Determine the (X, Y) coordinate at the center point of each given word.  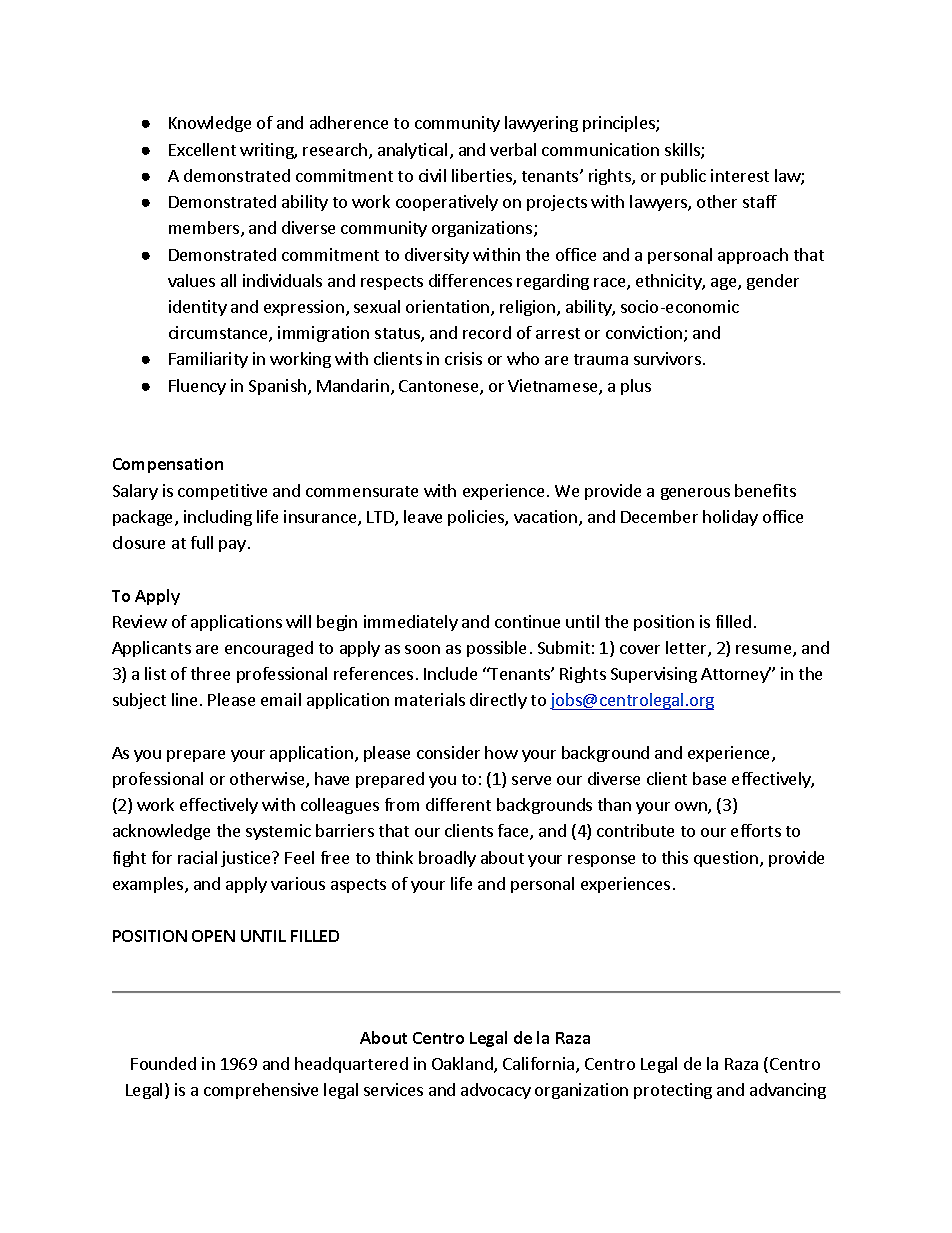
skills (683, 151)
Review (140, 621)
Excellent (202, 149)
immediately (411, 623)
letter (687, 649)
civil (432, 175)
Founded (163, 1063)
